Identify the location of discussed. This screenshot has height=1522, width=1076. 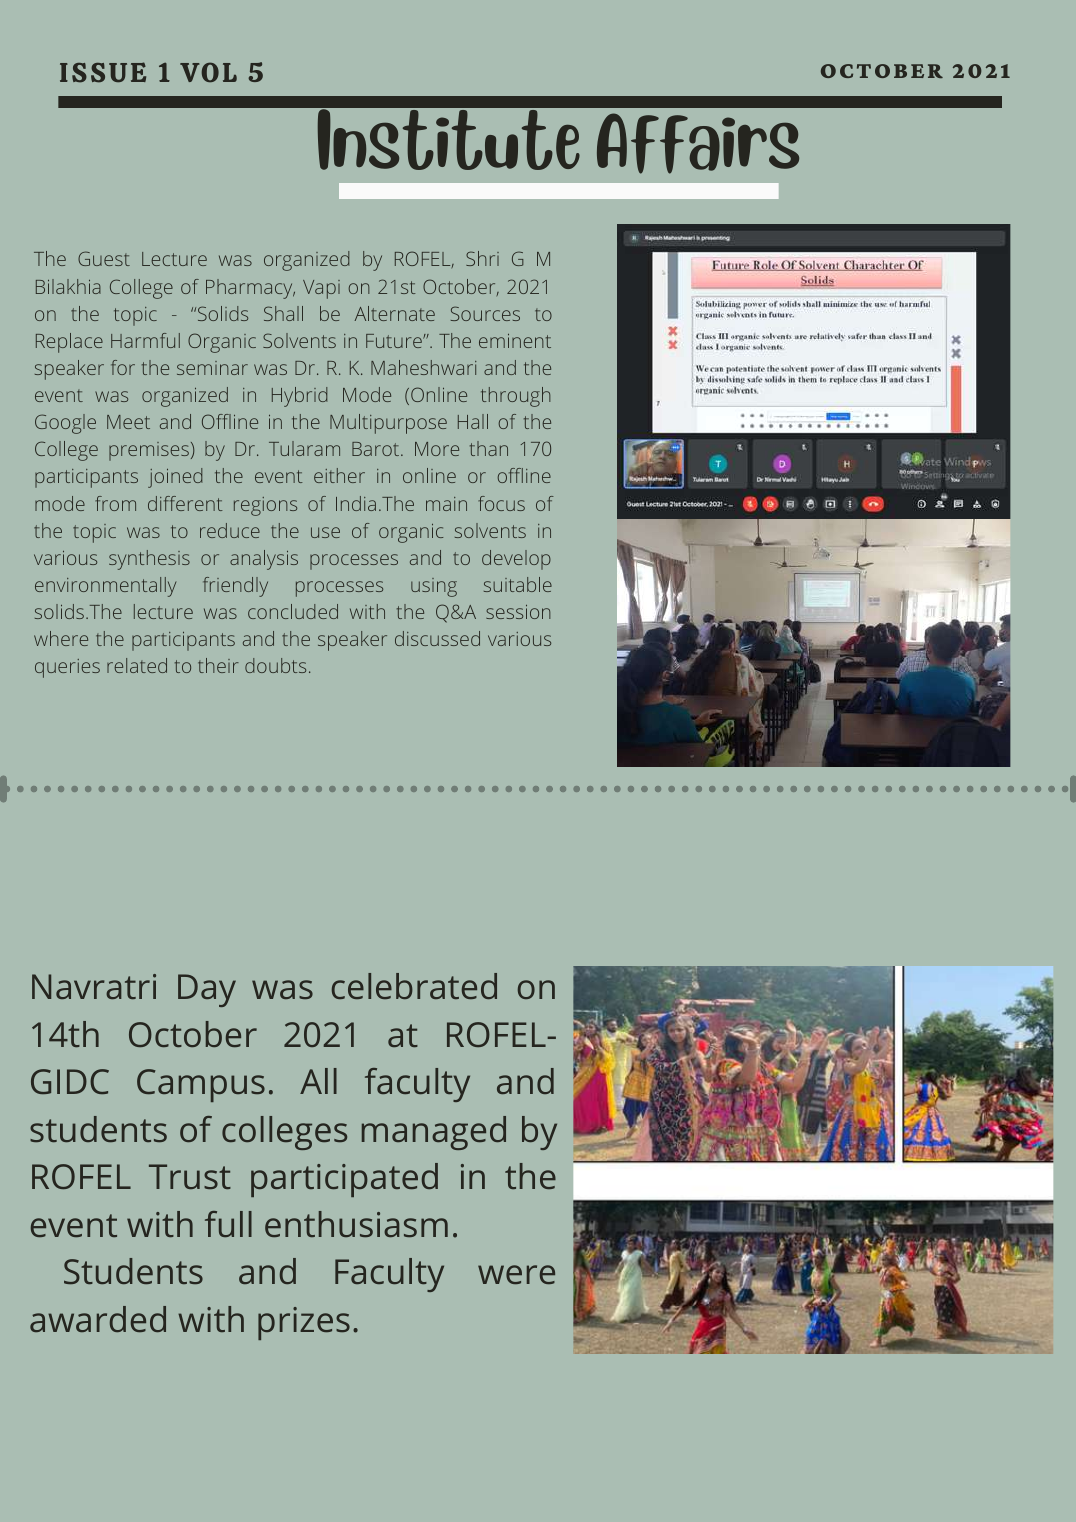
(437, 638).
